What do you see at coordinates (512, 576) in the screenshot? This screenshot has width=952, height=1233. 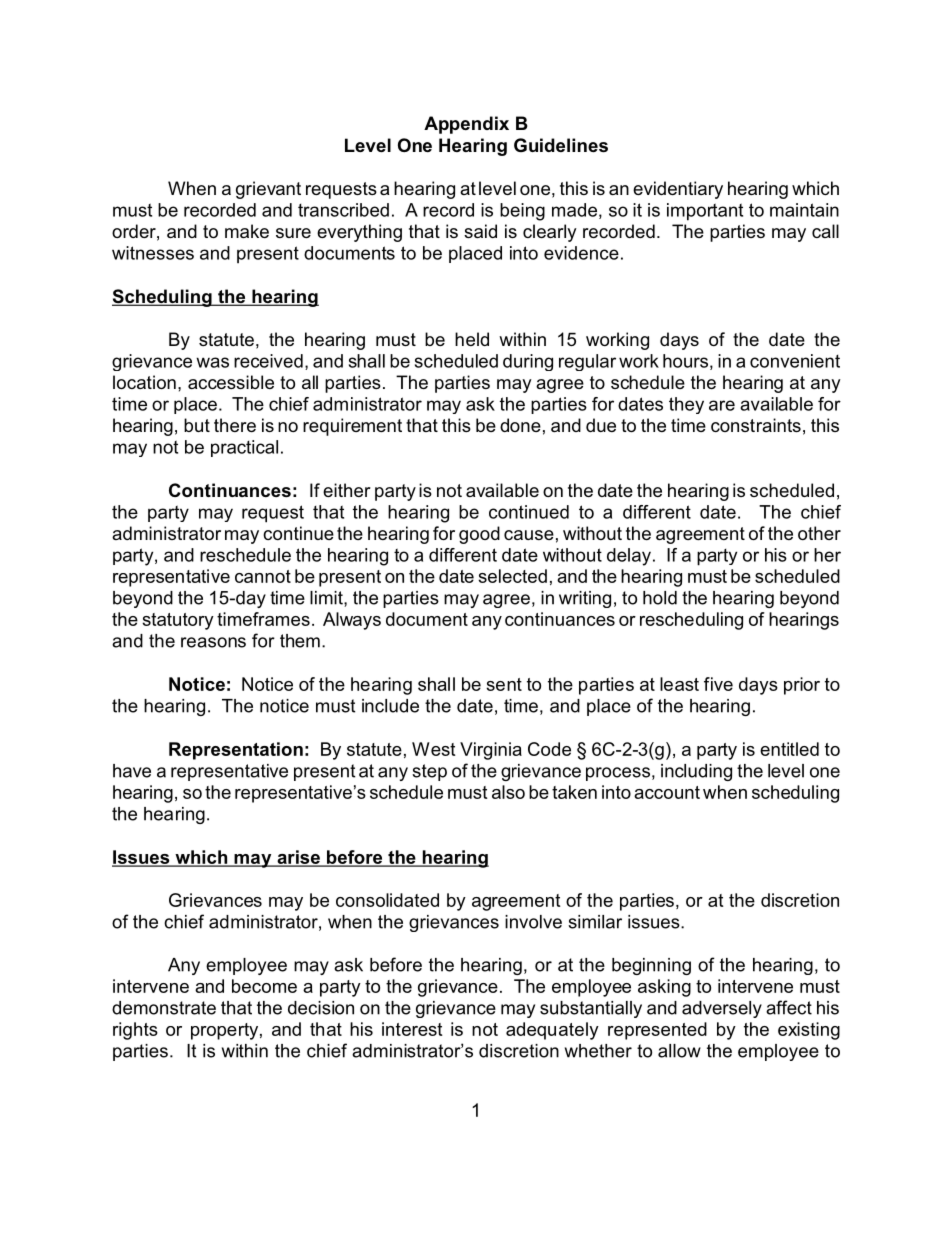 I see `selected` at bounding box center [512, 576].
